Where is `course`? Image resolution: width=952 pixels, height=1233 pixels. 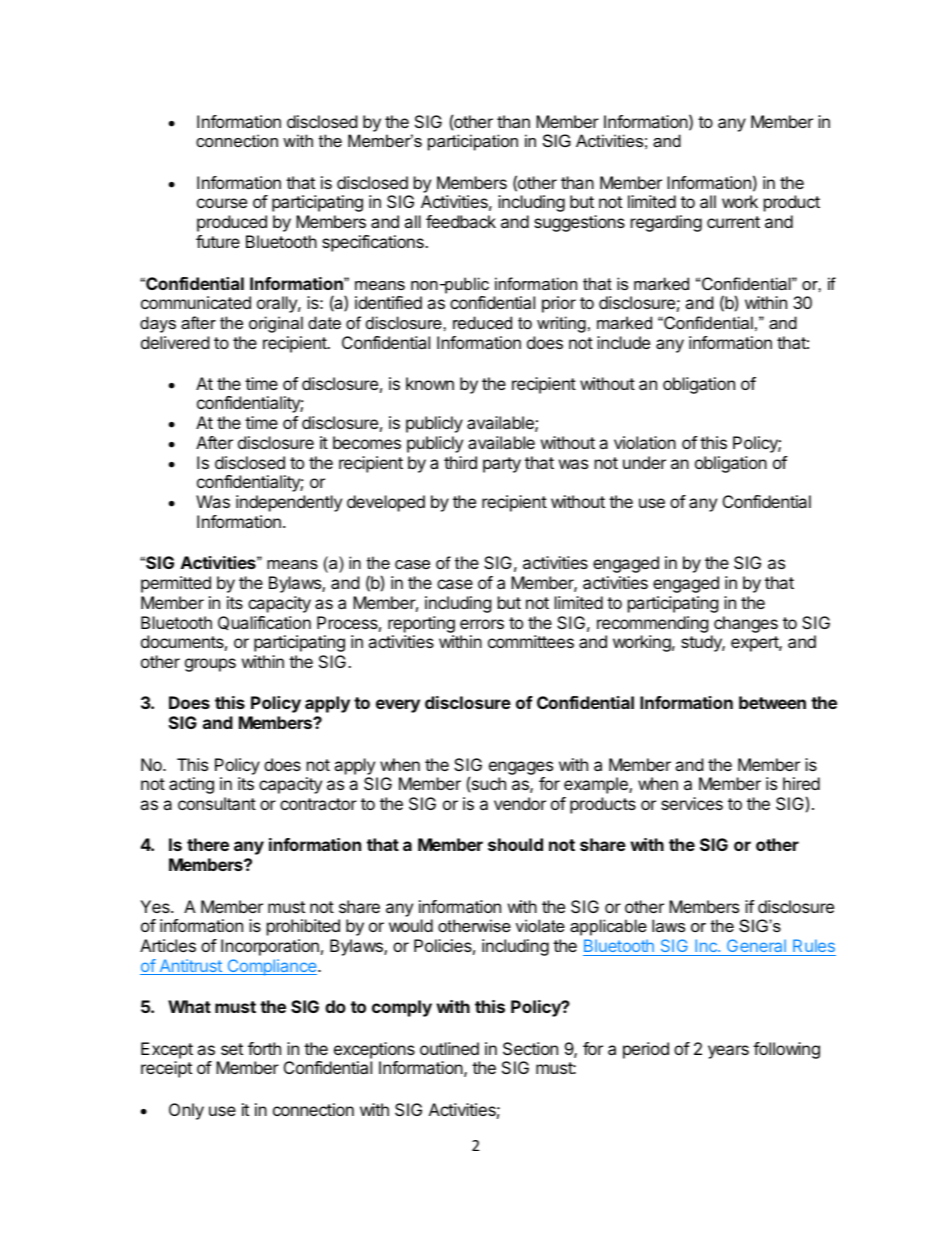 course is located at coordinates (222, 203).
